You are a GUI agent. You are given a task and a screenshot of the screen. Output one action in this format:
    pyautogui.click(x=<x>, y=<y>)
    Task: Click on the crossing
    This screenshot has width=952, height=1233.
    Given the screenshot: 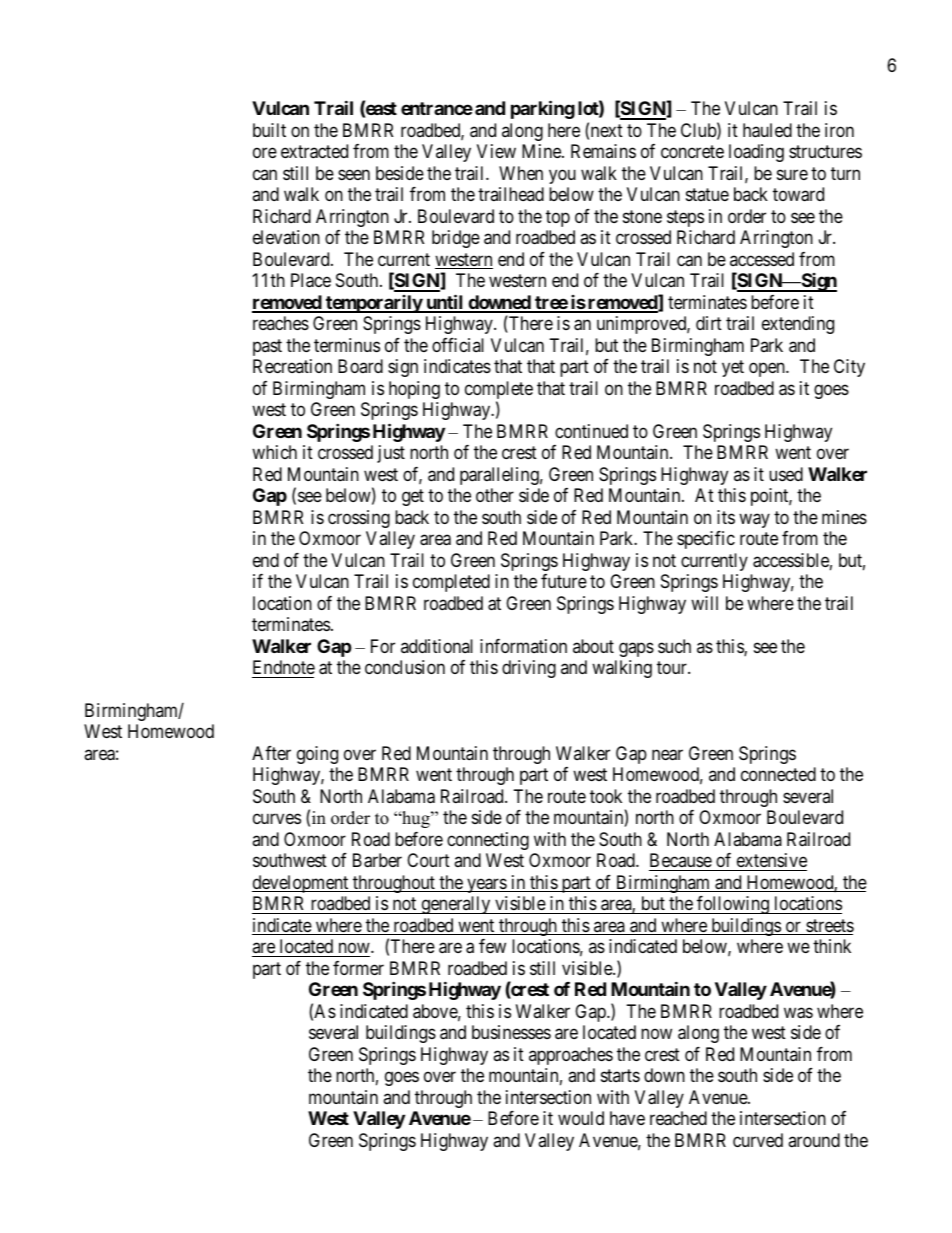 What is the action you would take?
    pyautogui.click(x=359, y=519)
